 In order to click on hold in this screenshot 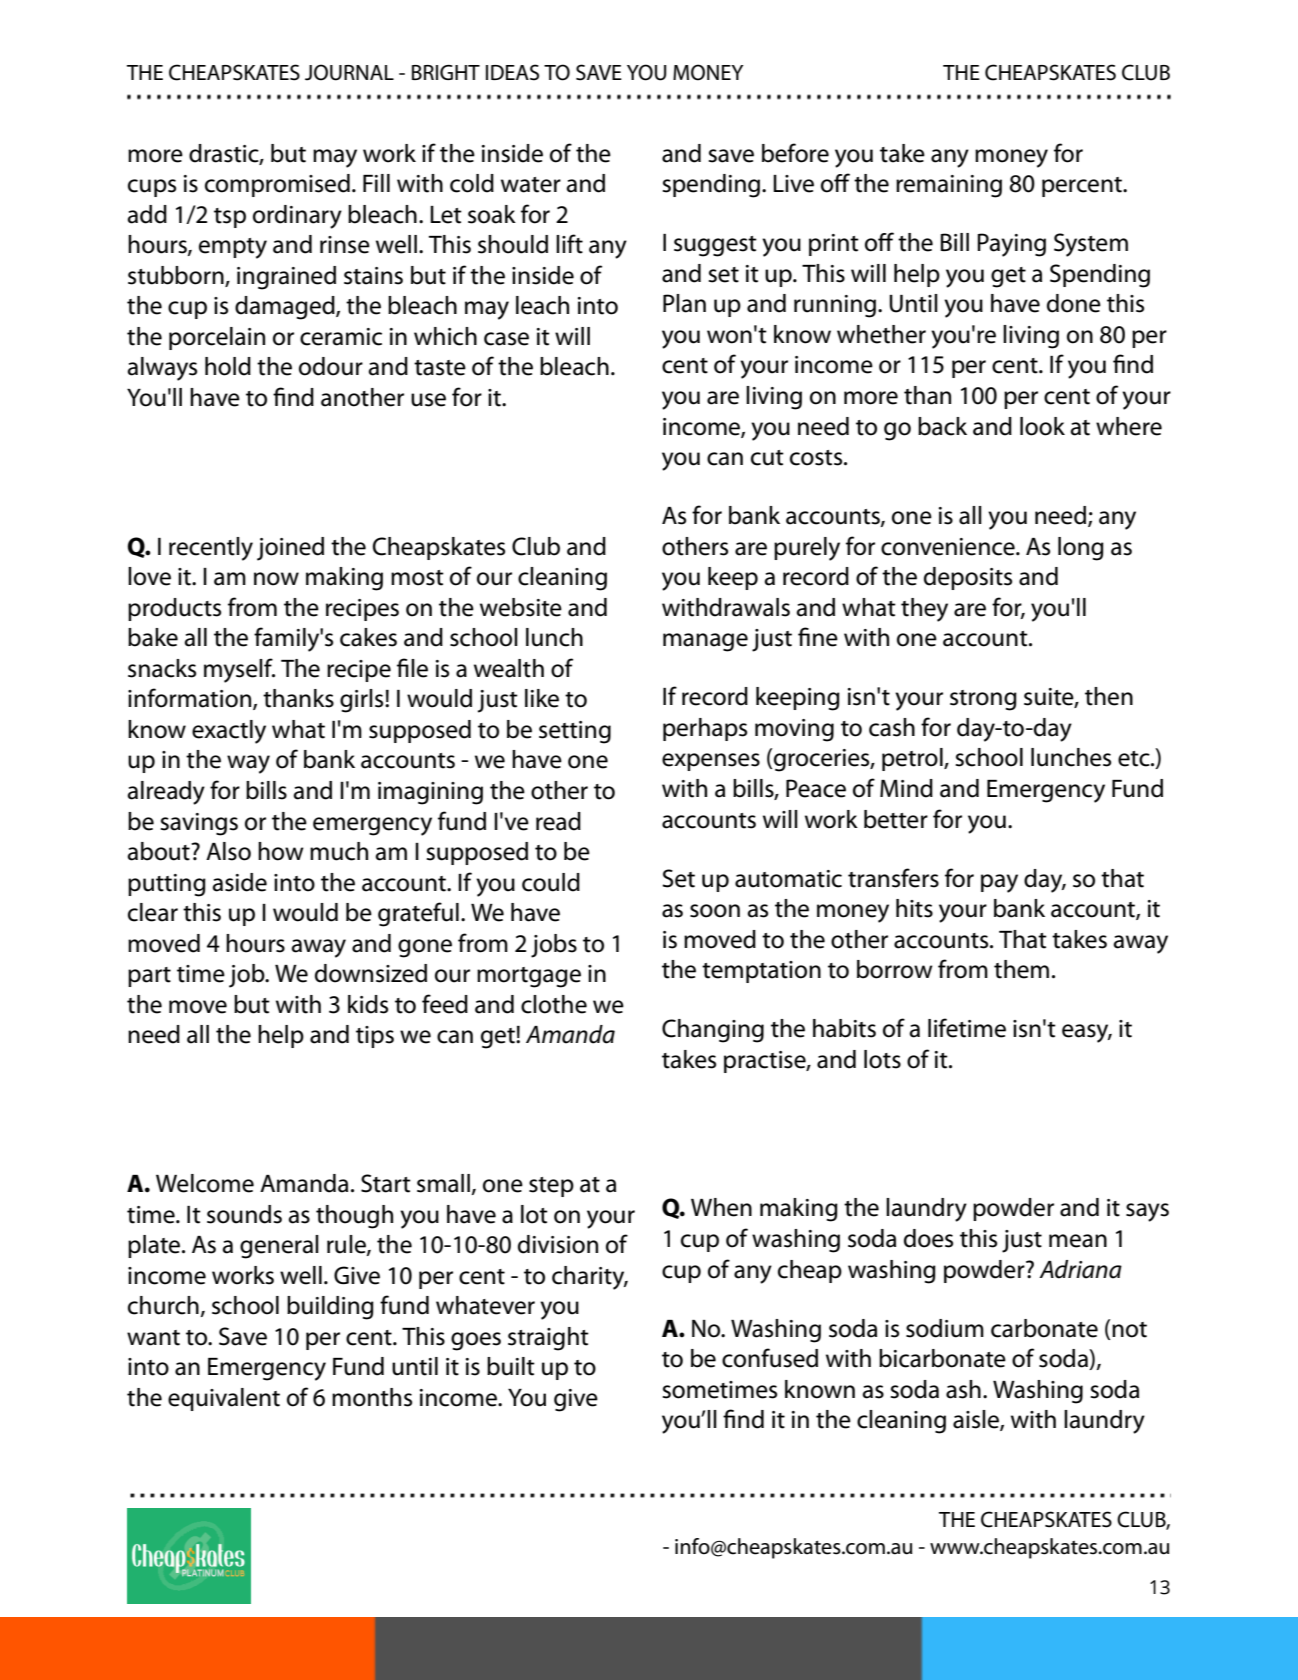, I will do `click(228, 366)`.
